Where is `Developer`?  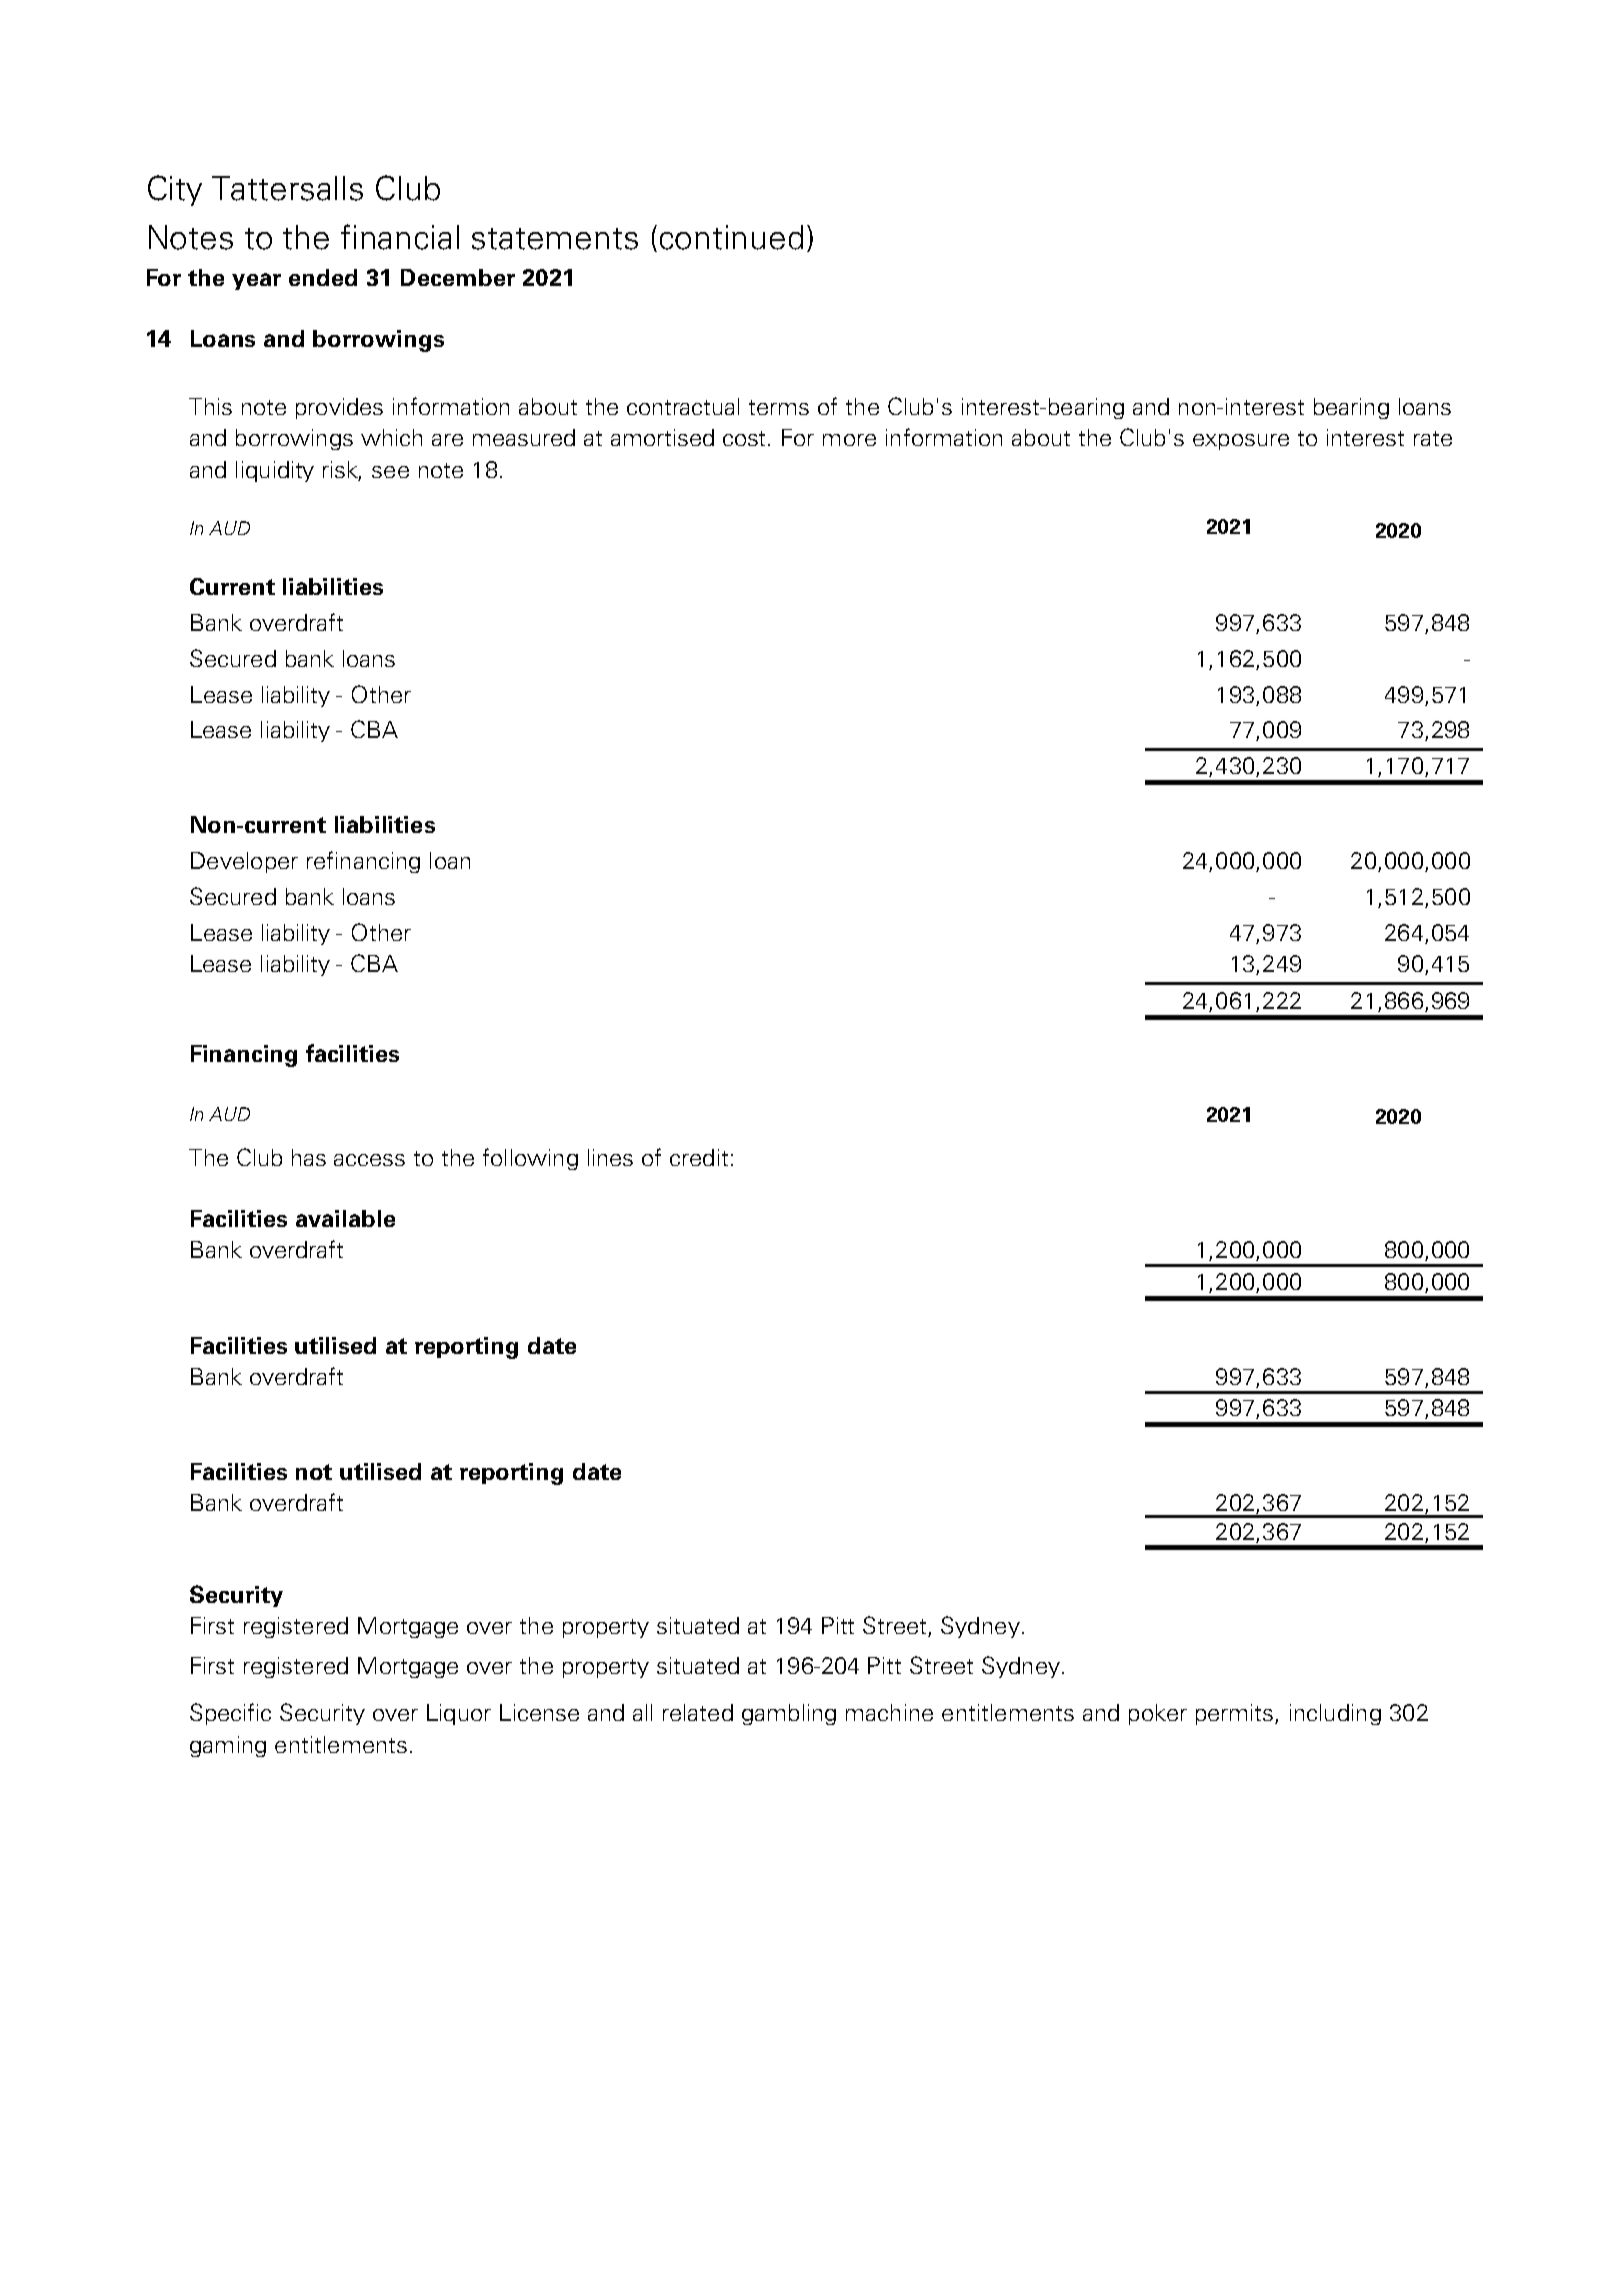 Developer is located at coordinates (244, 862).
